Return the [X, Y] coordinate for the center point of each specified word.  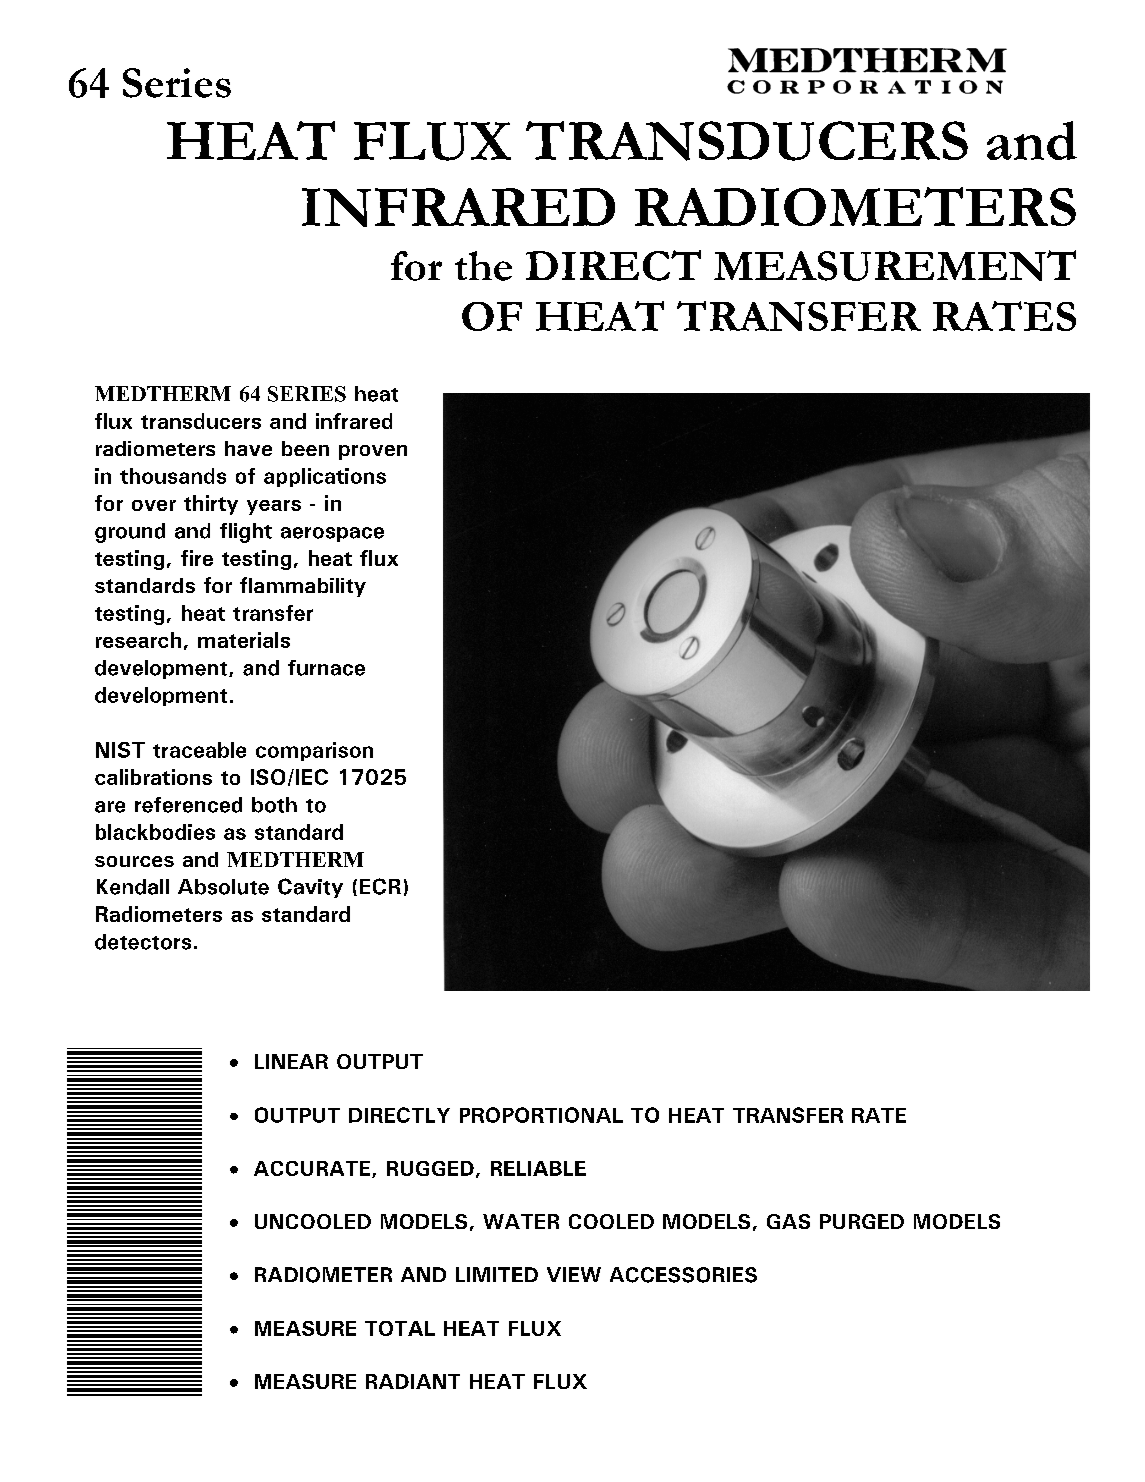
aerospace [332, 534]
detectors [143, 942]
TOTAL [400, 1328]
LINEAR [291, 1061]
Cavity [310, 888]
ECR [380, 886]
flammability [303, 587]
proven [373, 452]
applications [325, 477]
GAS [788, 1221]
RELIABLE [538, 1168]
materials [244, 640]
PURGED [862, 1221]
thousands [173, 476]
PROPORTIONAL [541, 1115]
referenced [188, 805]
